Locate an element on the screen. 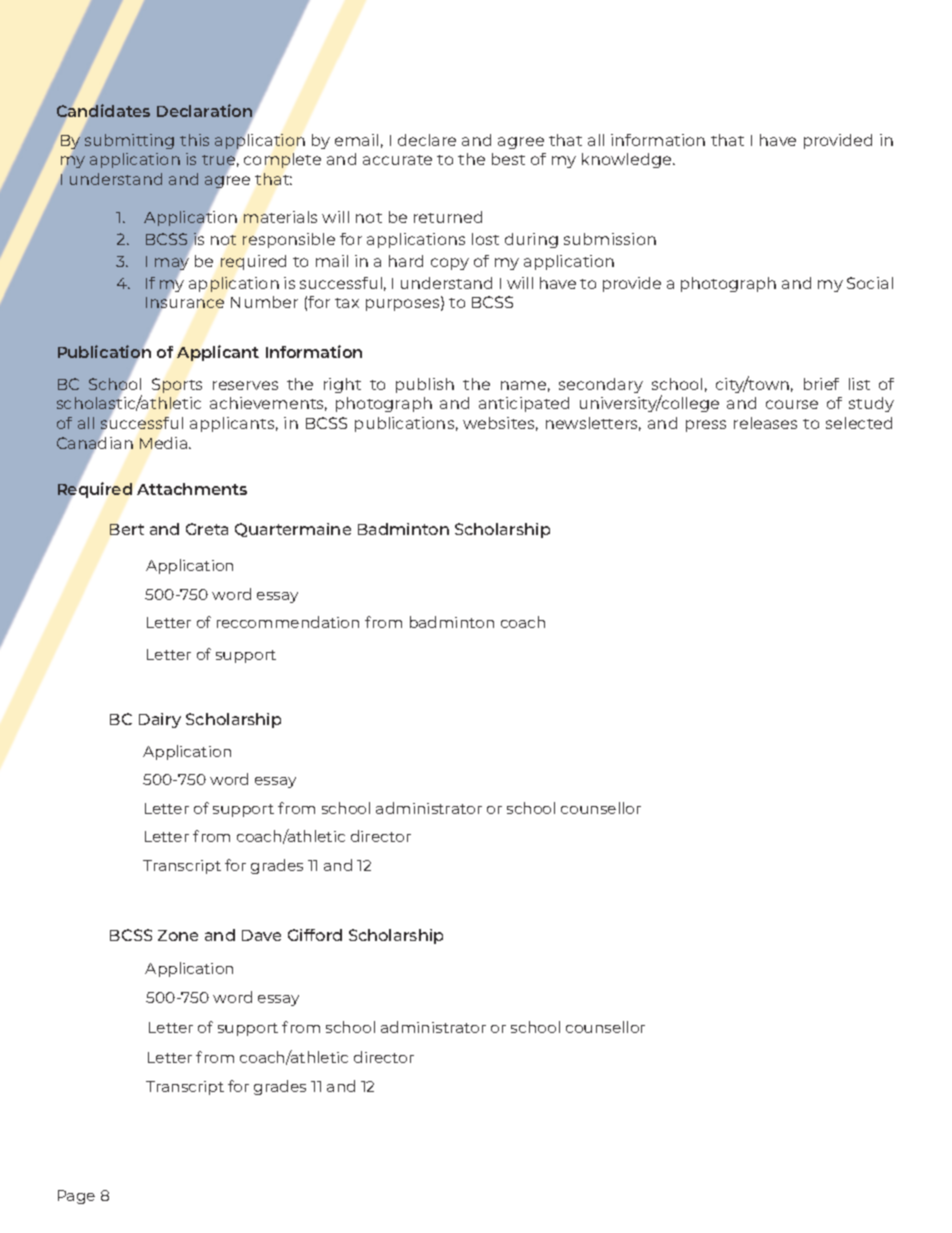 The width and height of the screenshot is (952, 1233). Greta is located at coordinates (207, 529).
